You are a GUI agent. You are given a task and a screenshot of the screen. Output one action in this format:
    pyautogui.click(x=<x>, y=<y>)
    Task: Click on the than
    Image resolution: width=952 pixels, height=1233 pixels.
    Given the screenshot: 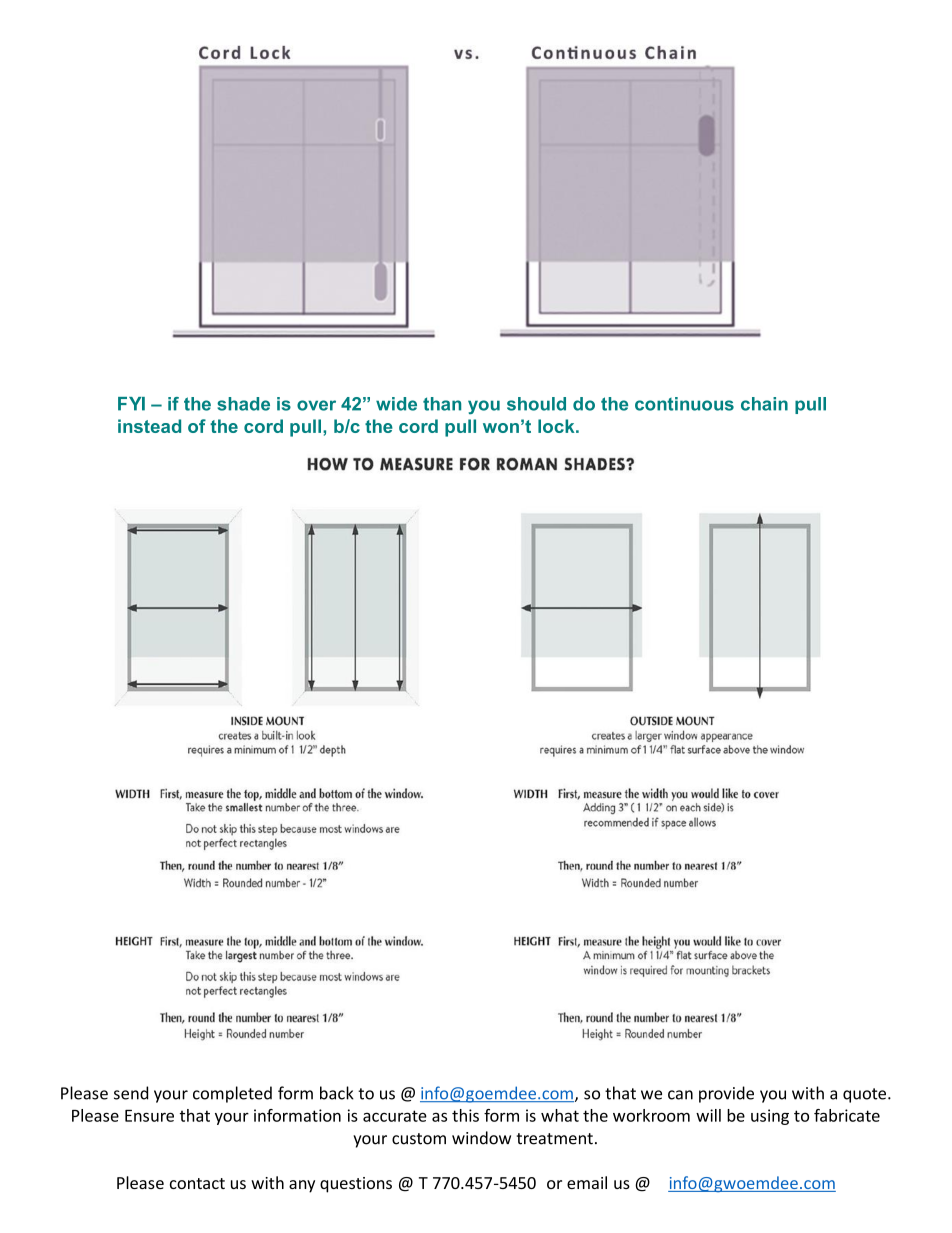 What is the action you would take?
    pyautogui.click(x=442, y=404)
